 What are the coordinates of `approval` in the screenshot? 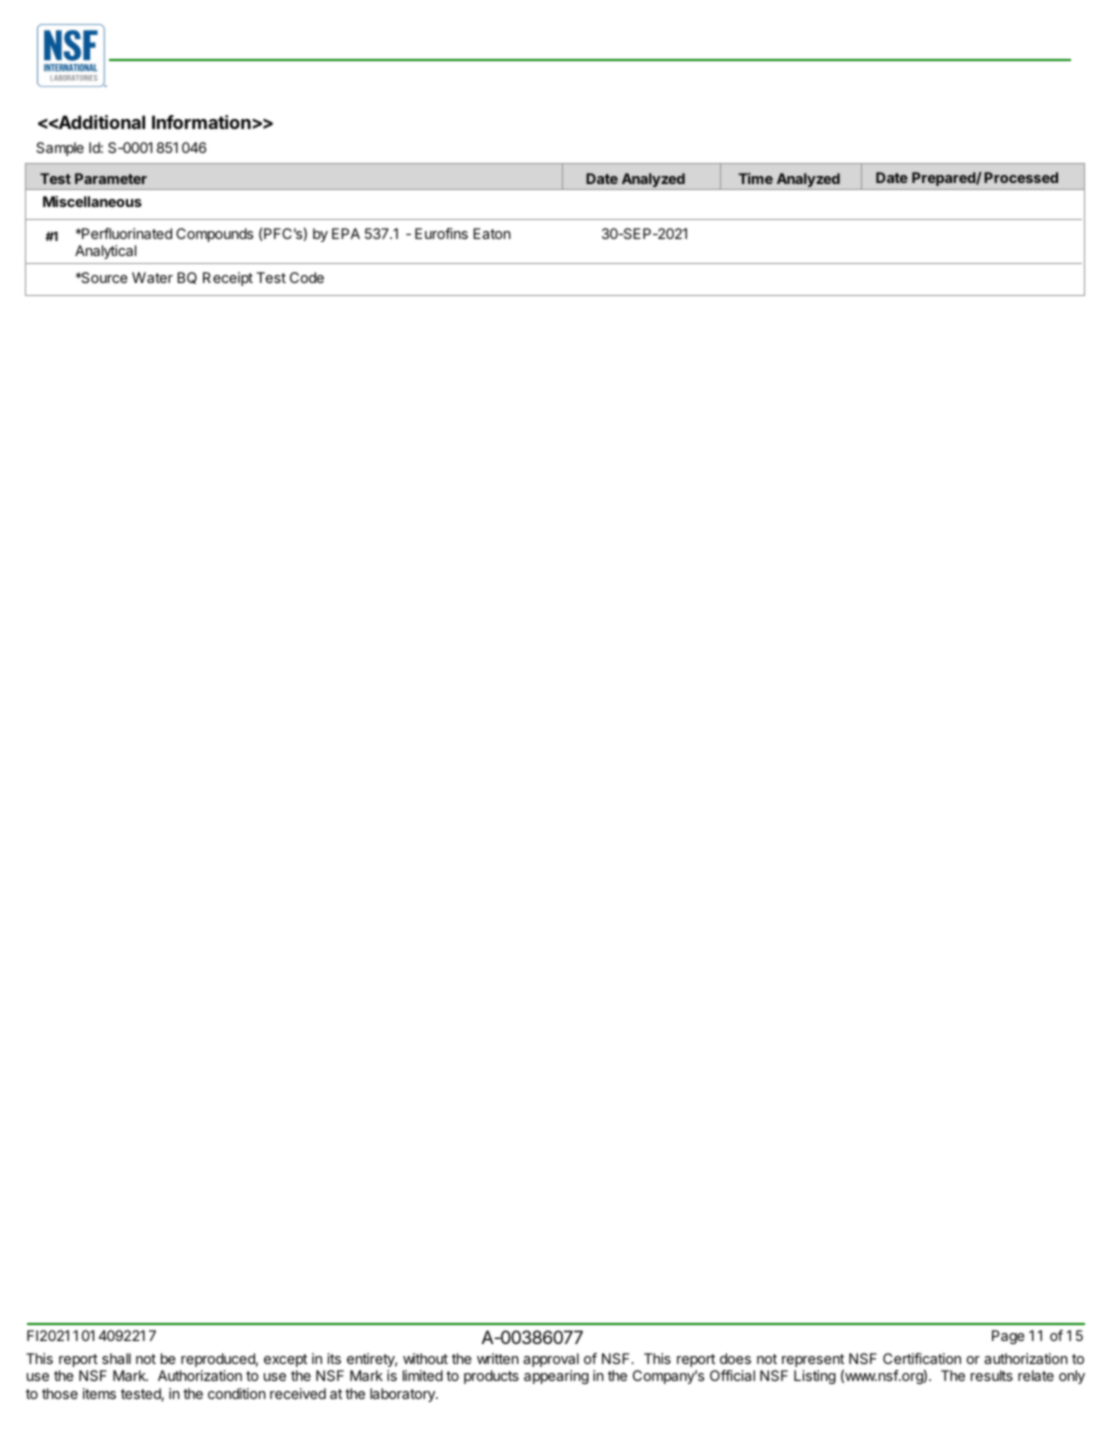 It's located at (551, 1360).
